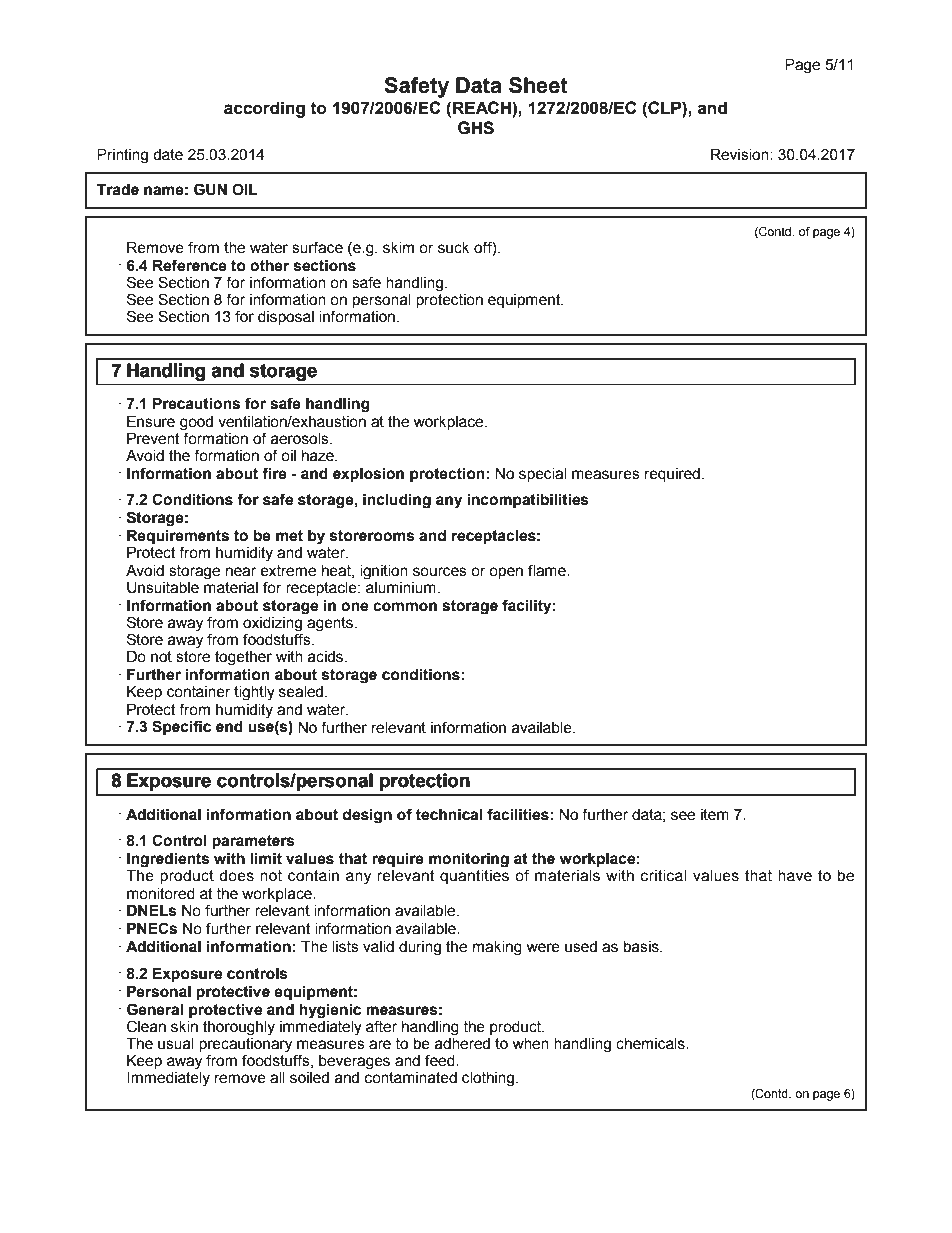 The width and height of the screenshot is (952, 1233). Describe the element at coordinates (163, 588) in the screenshot. I see `Unsuitable` at that location.
